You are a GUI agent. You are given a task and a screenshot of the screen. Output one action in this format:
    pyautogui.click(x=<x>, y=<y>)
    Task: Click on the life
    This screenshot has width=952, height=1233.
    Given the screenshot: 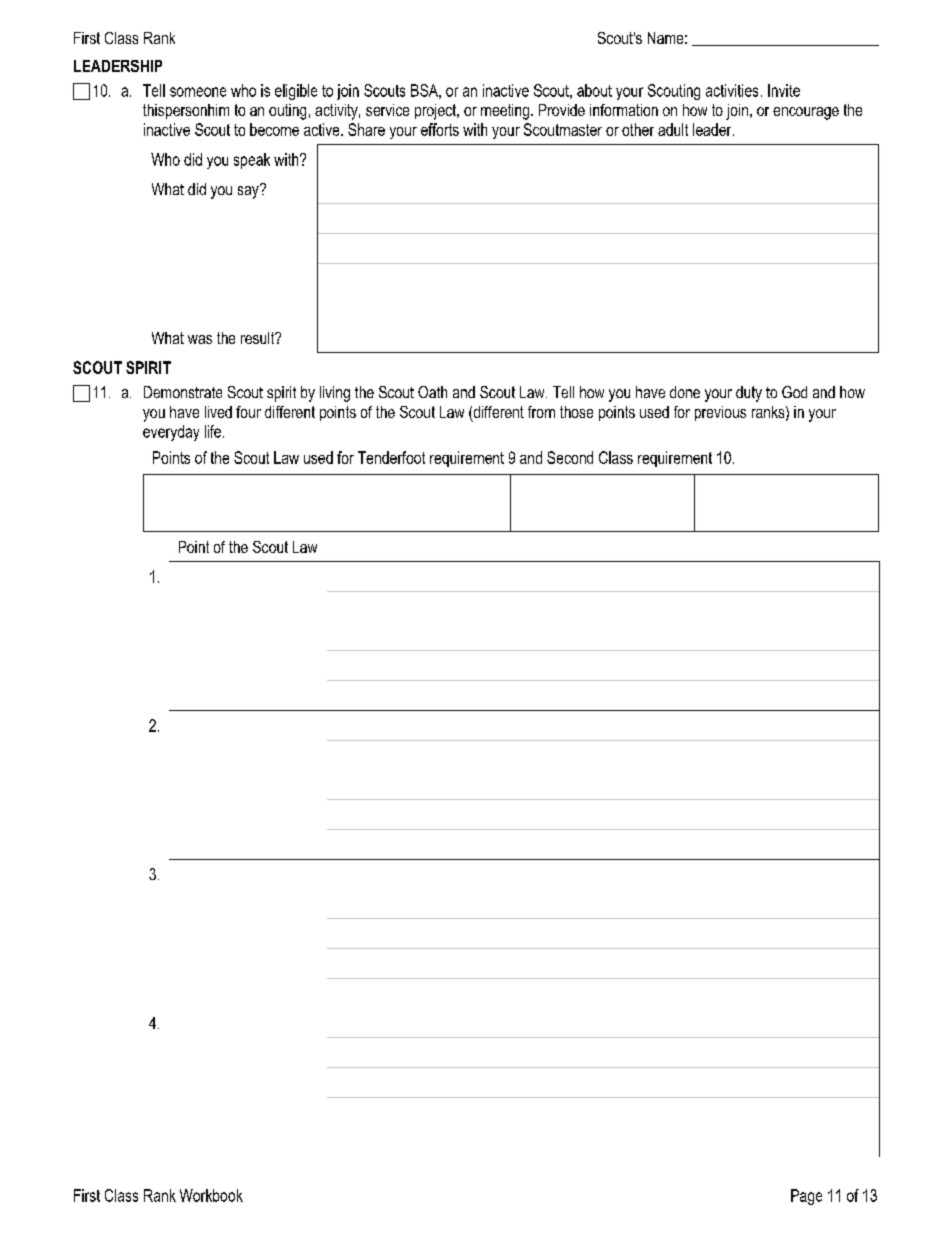 What is the action you would take?
    pyautogui.click(x=213, y=431)
